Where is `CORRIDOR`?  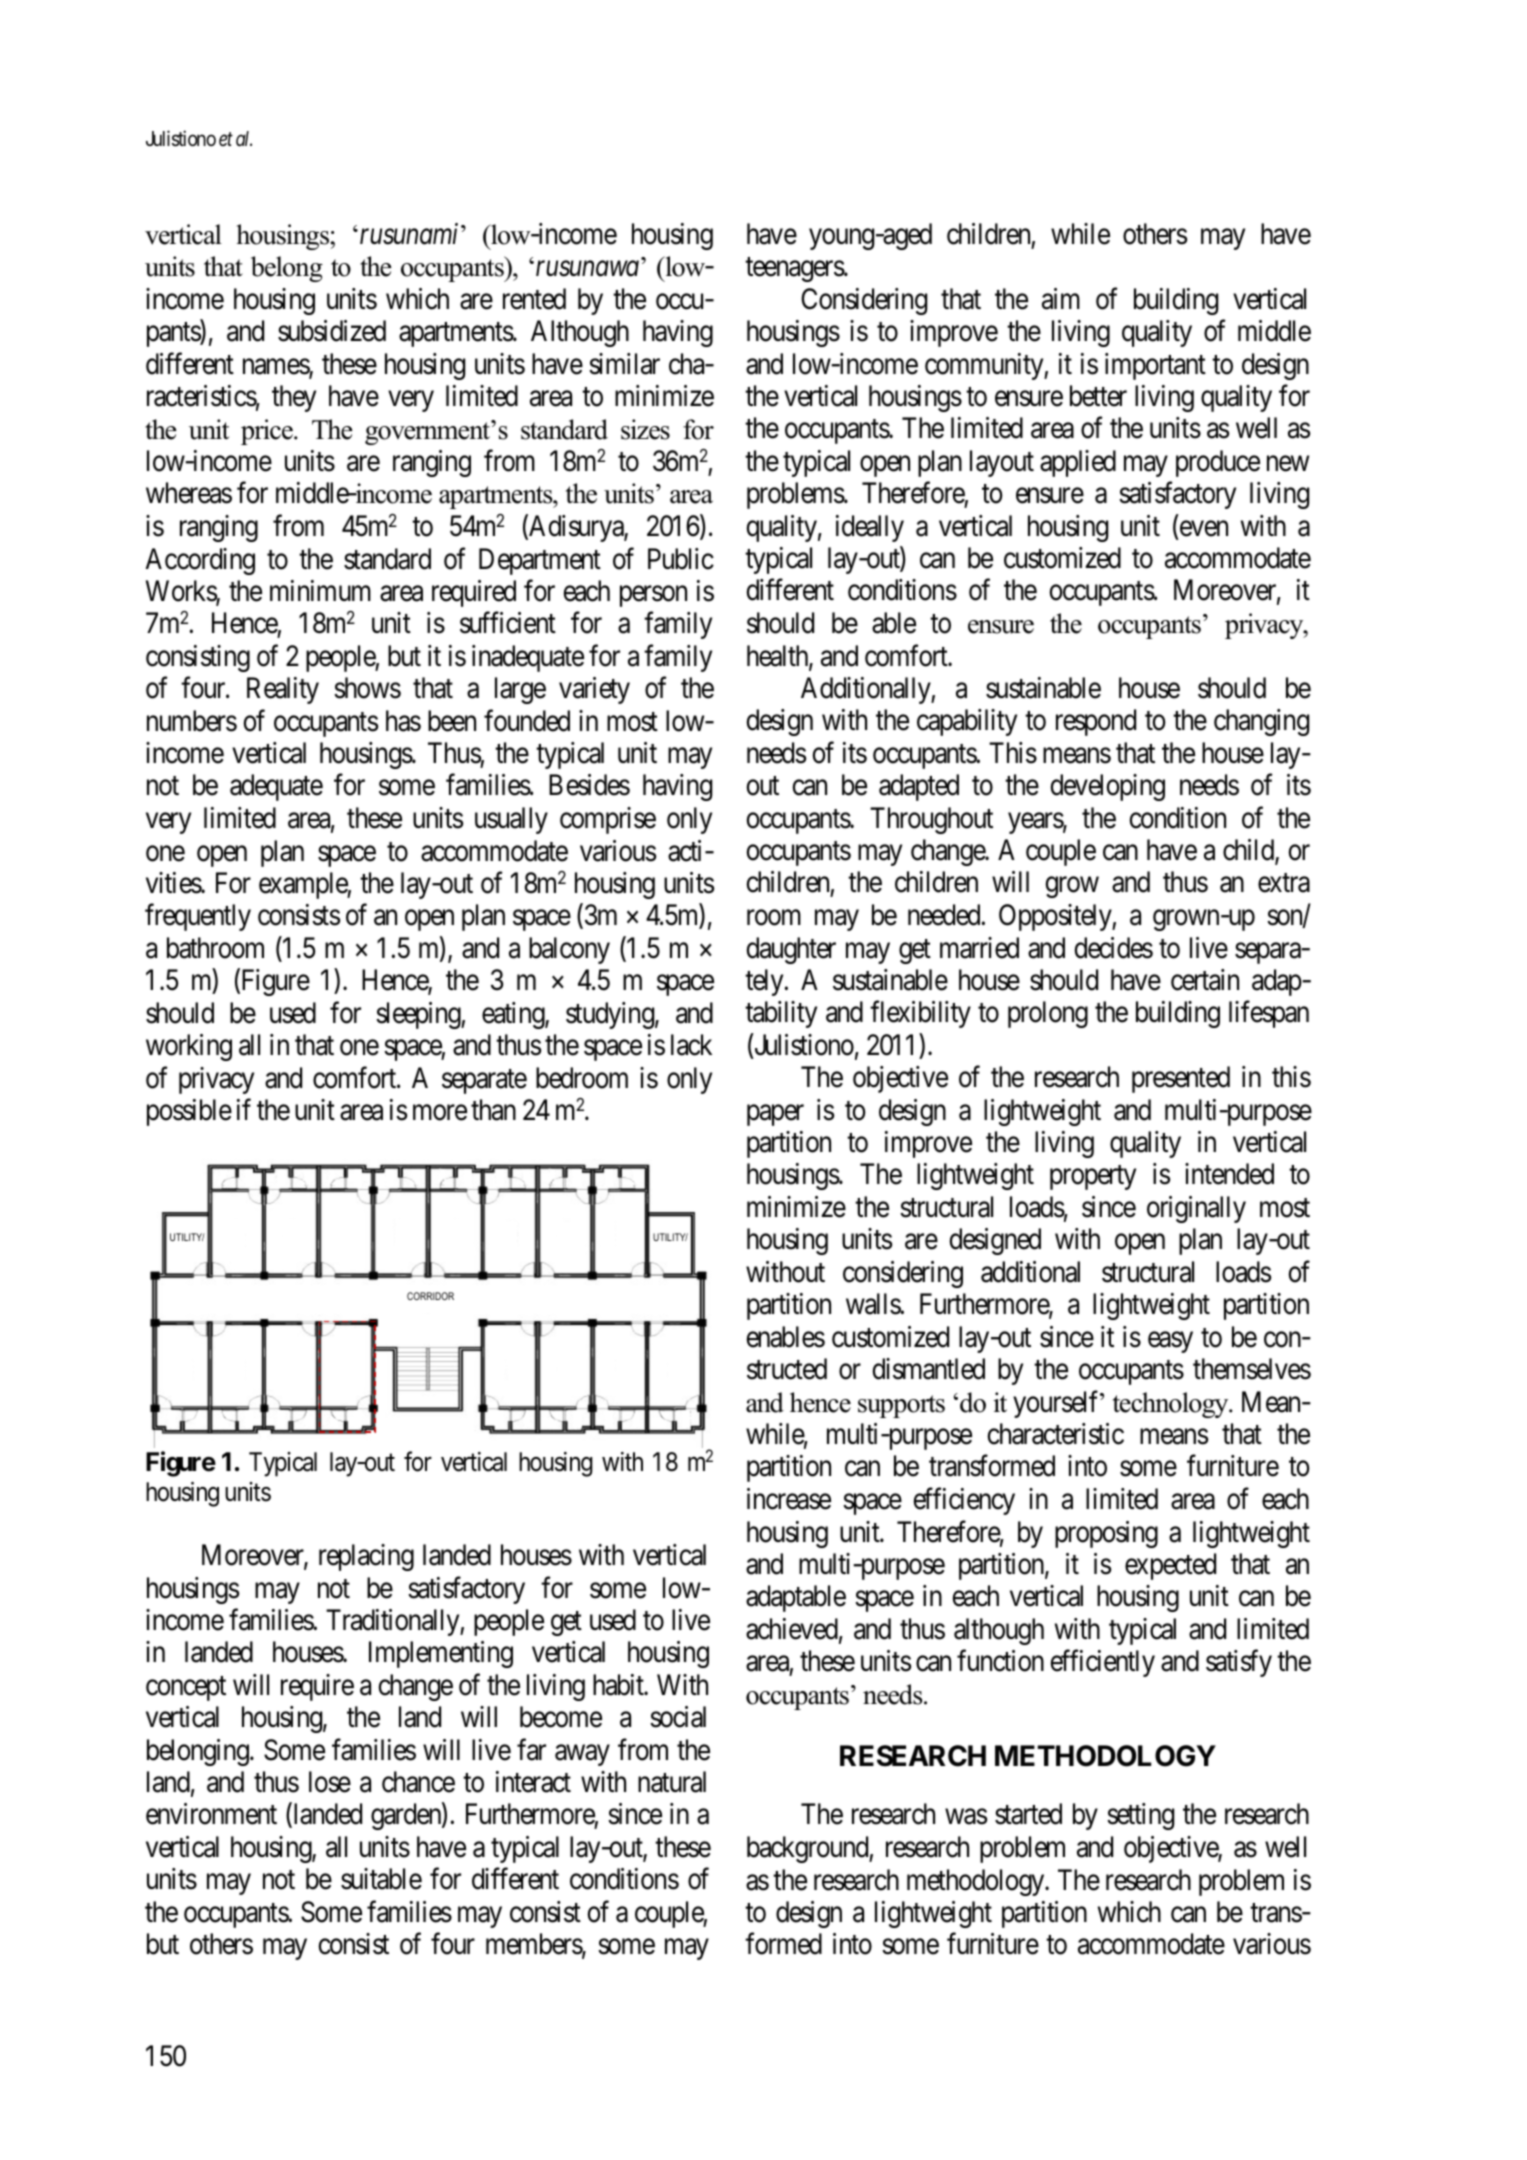
CORRIDOR is located at coordinates (430, 1296).
